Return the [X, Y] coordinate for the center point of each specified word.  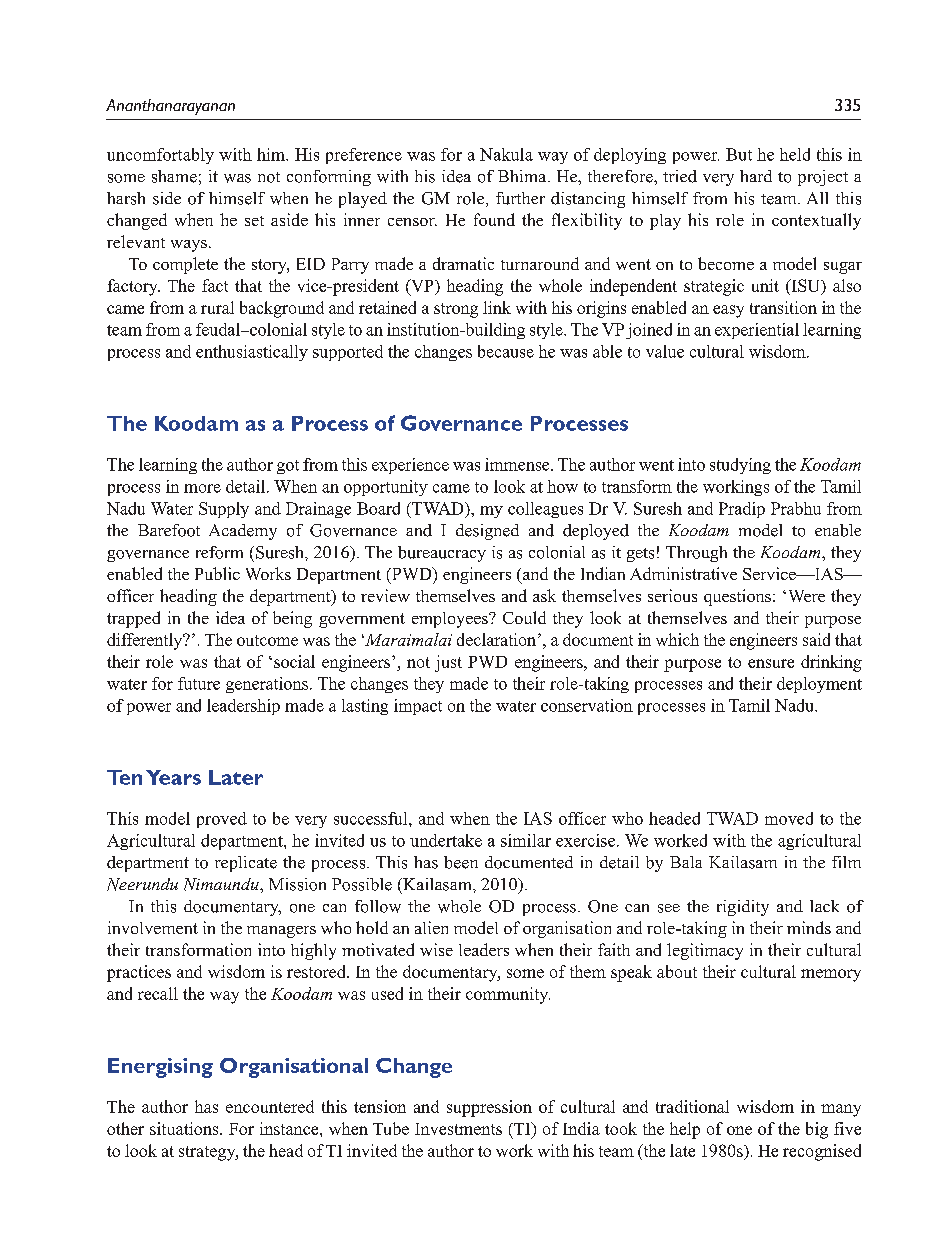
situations [185, 1128]
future [199, 683]
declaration [498, 639]
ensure [771, 663]
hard [756, 176]
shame [174, 176]
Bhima [523, 176]
